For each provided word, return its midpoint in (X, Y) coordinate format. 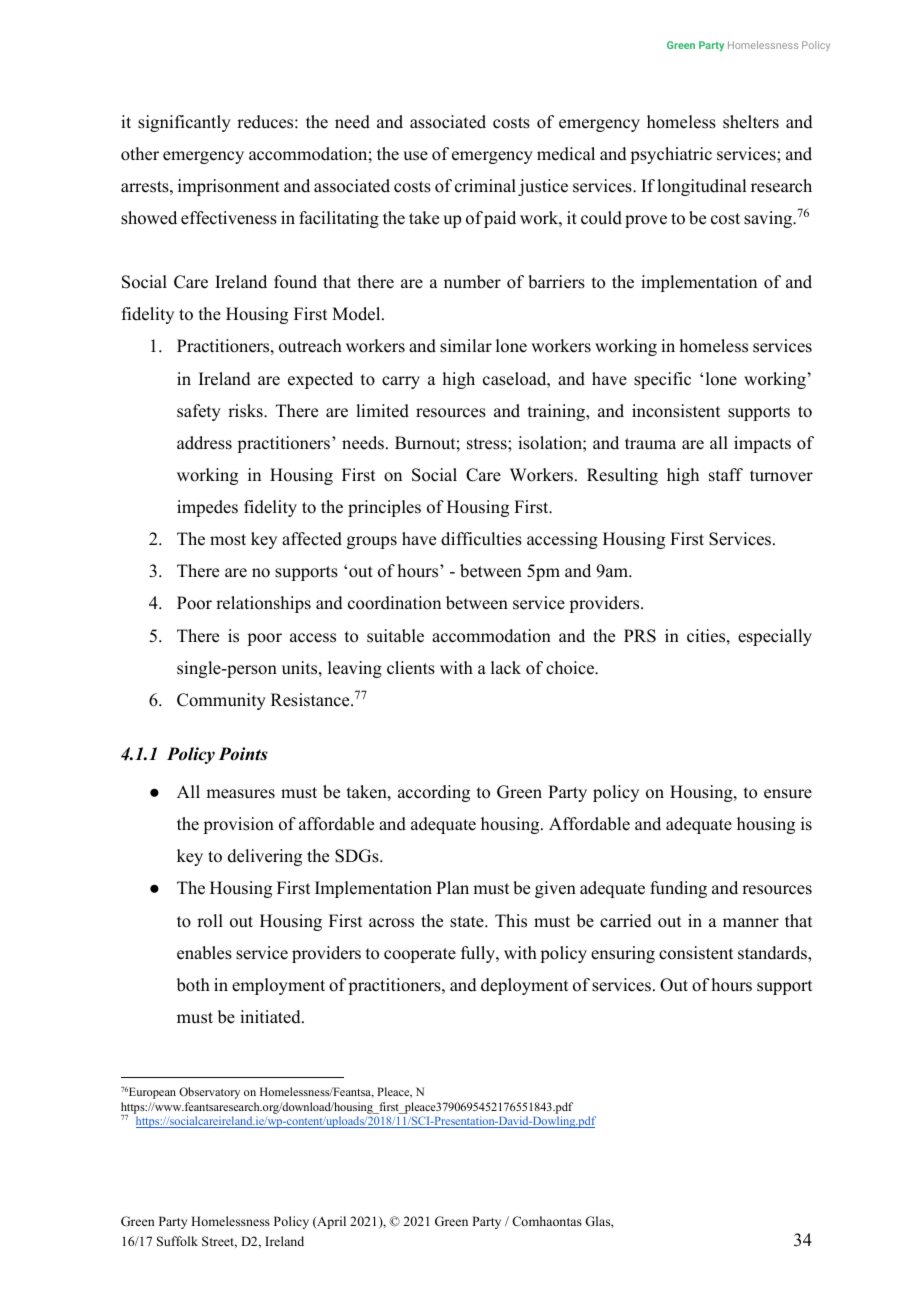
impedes (207, 508)
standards (773, 953)
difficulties (481, 539)
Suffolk (177, 1241)
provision (238, 825)
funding (678, 889)
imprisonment (229, 187)
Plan (452, 887)
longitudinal (701, 187)
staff (726, 475)
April (330, 1222)
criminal (485, 186)
